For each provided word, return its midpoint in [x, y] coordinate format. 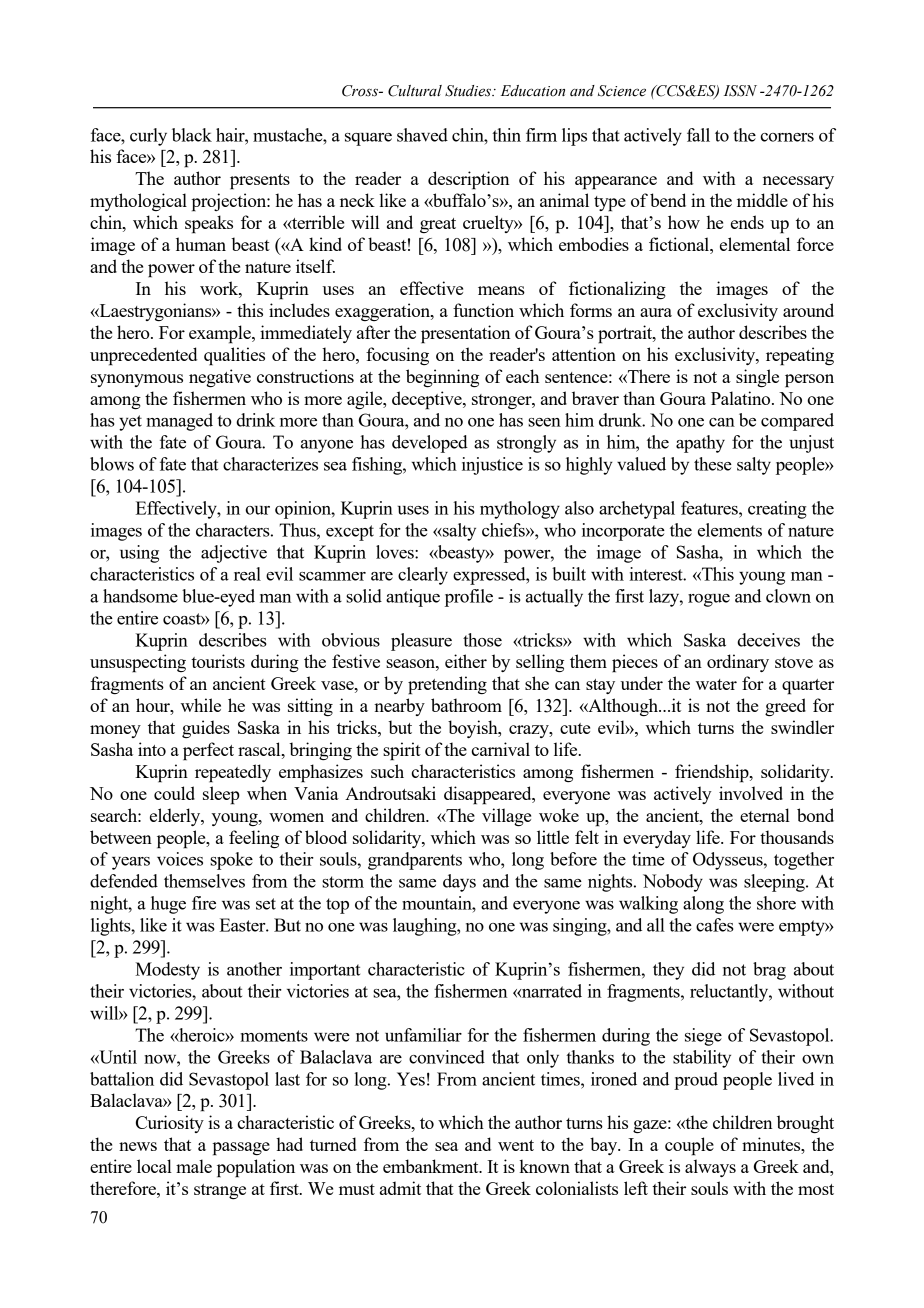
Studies [469, 91]
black [192, 135]
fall [698, 135]
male [194, 1166]
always [710, 1168]
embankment [432, 1166]
